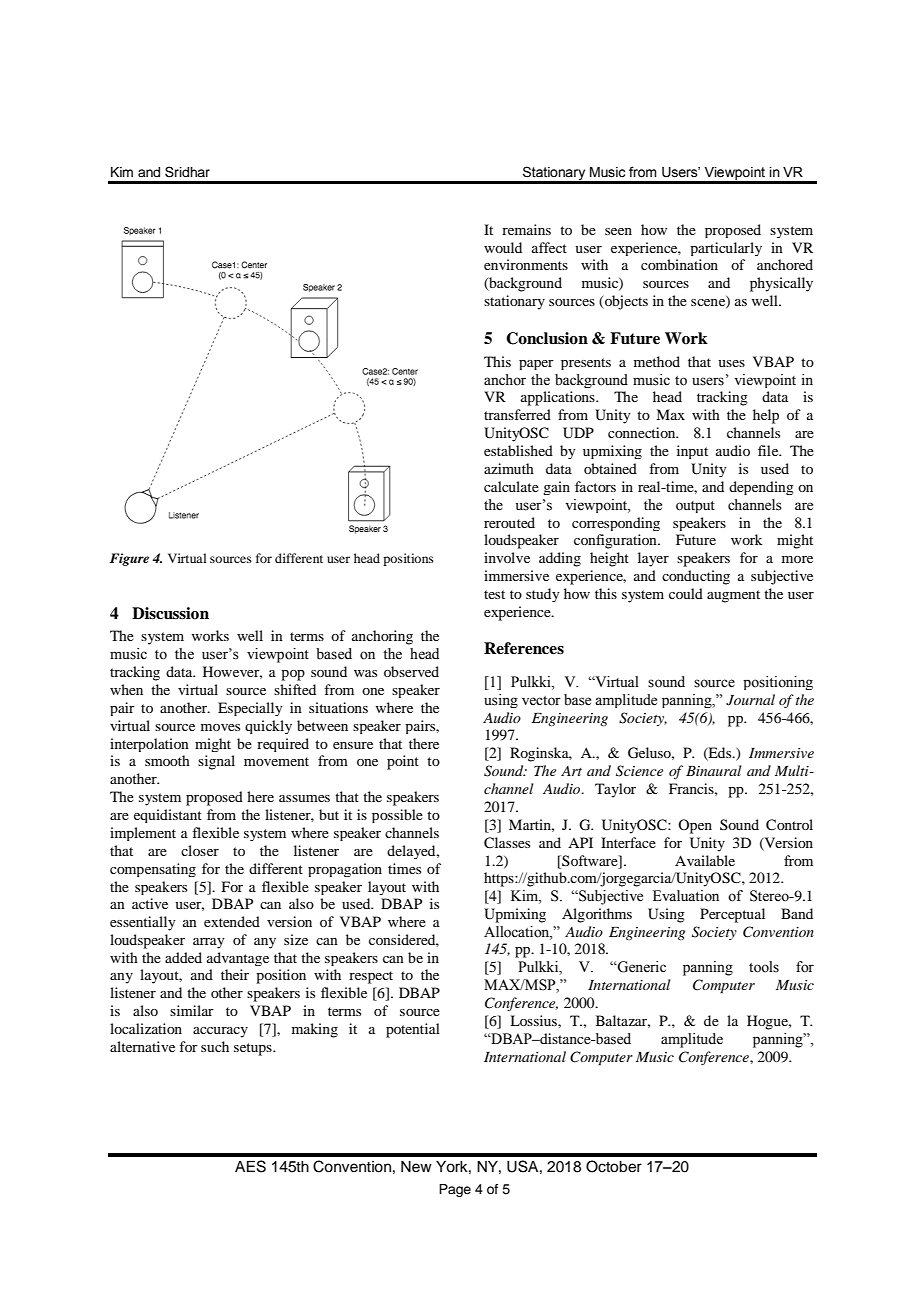 This screenshot has height=1308, width=924. What do you see at coordinates (187, 172) in the screenshot?
I see `Sridhar` at bounding box center [187, 172].
